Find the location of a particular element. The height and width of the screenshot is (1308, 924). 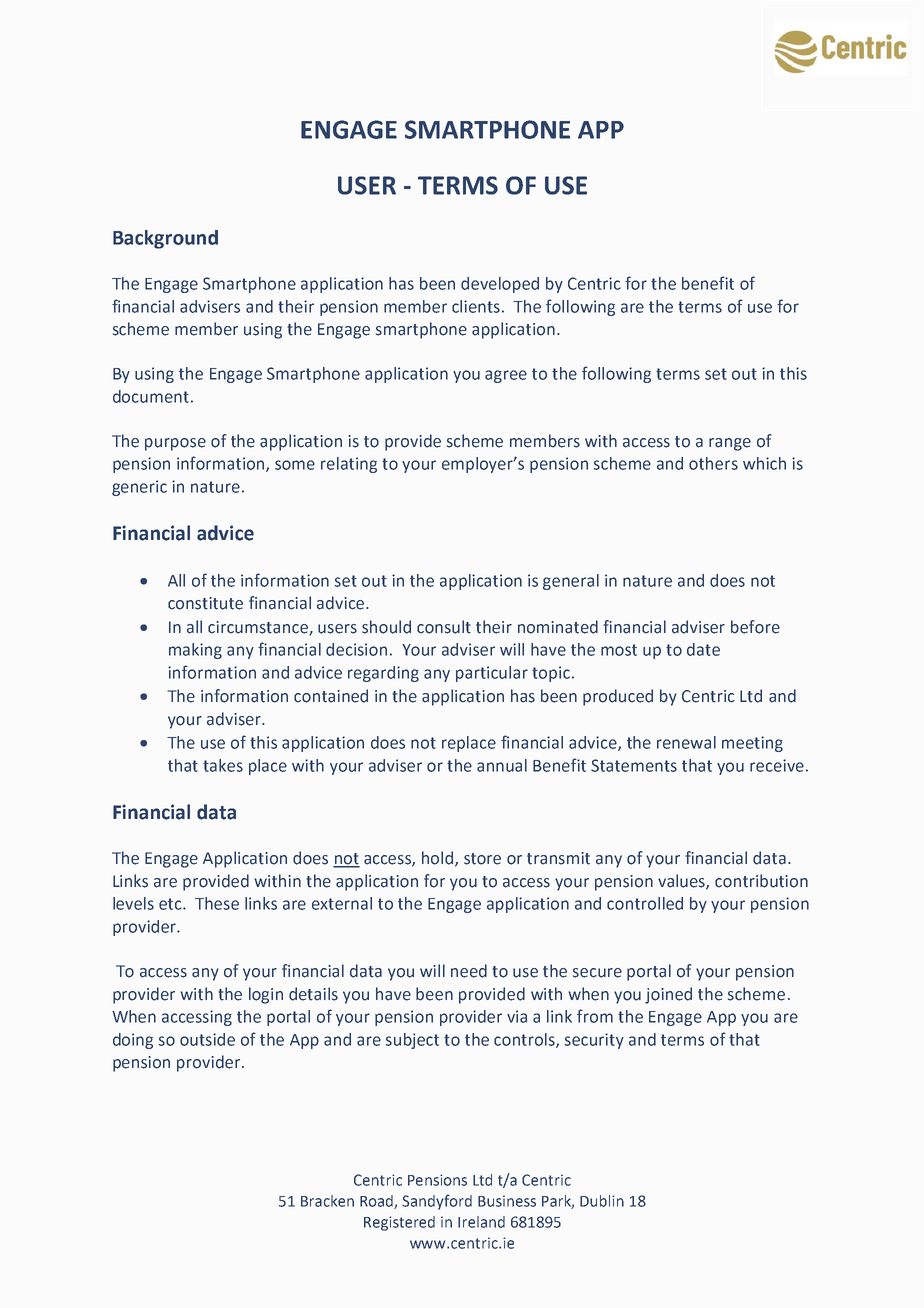

Dublin is located at coordinates (602, 1201).
